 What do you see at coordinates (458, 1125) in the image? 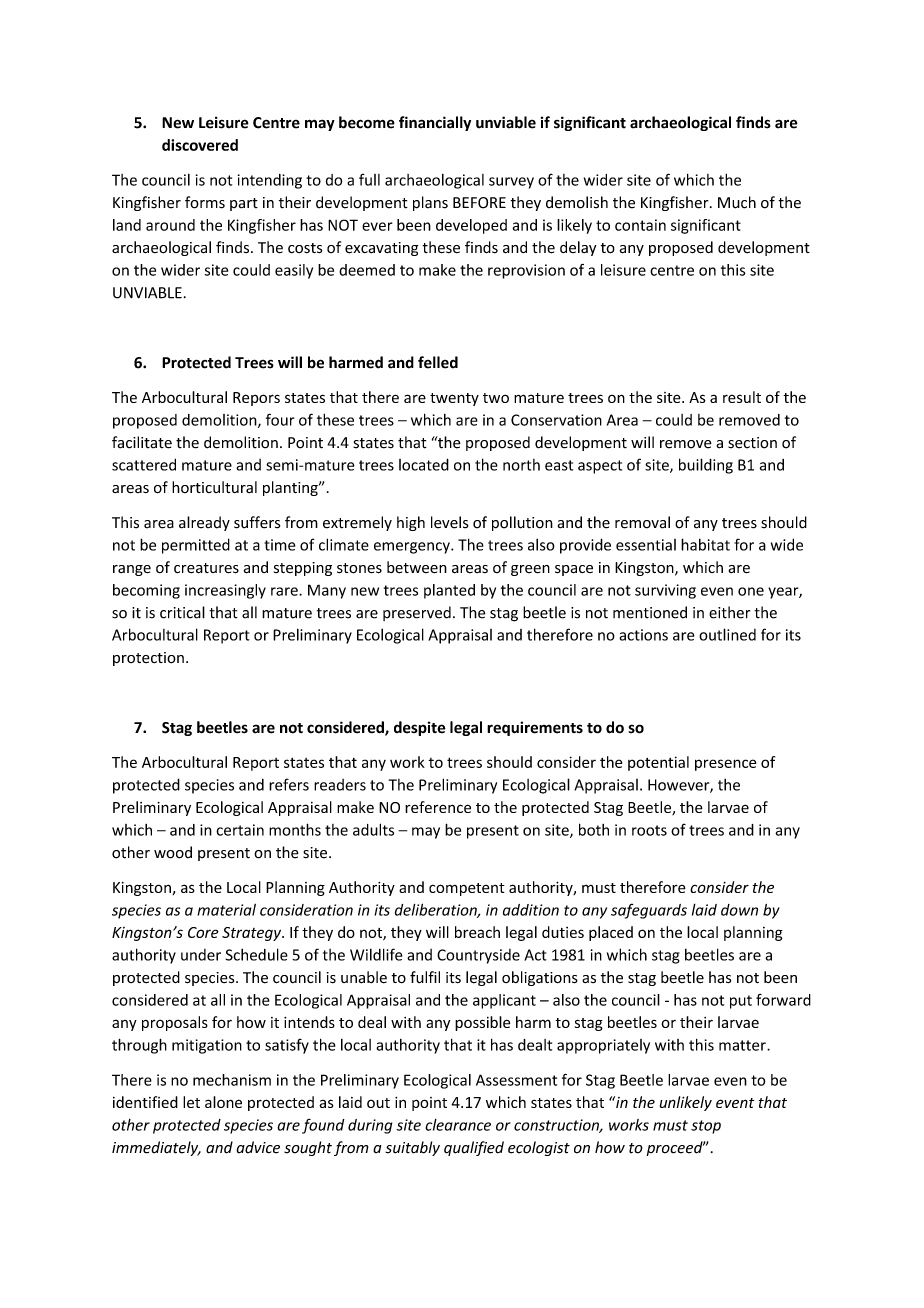
I see `clearance` at bounding box center [458, 1125].
